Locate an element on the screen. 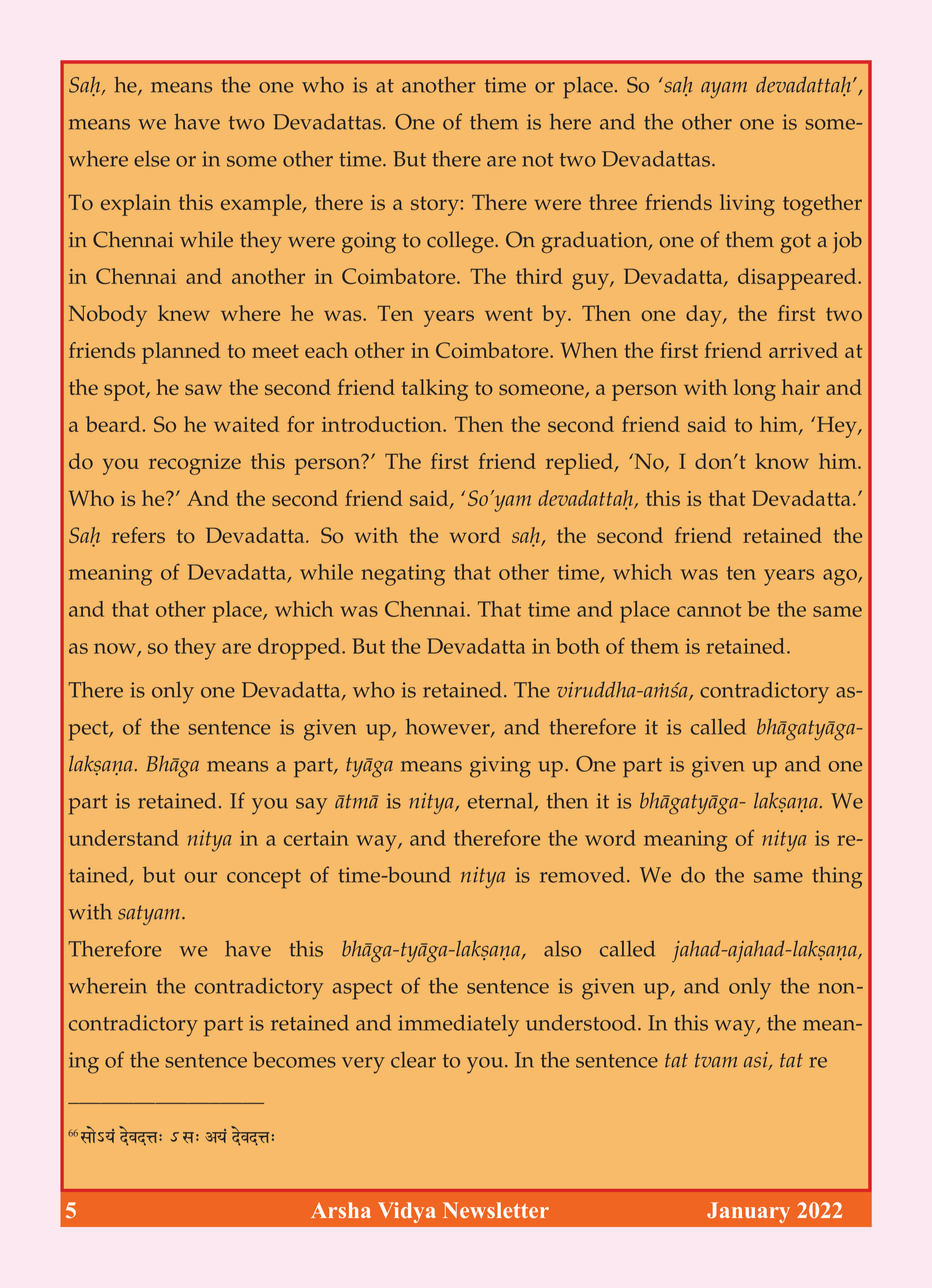 The height and width of the screenshot is (1288, 932). saw is located at coordinates (203, 389).
